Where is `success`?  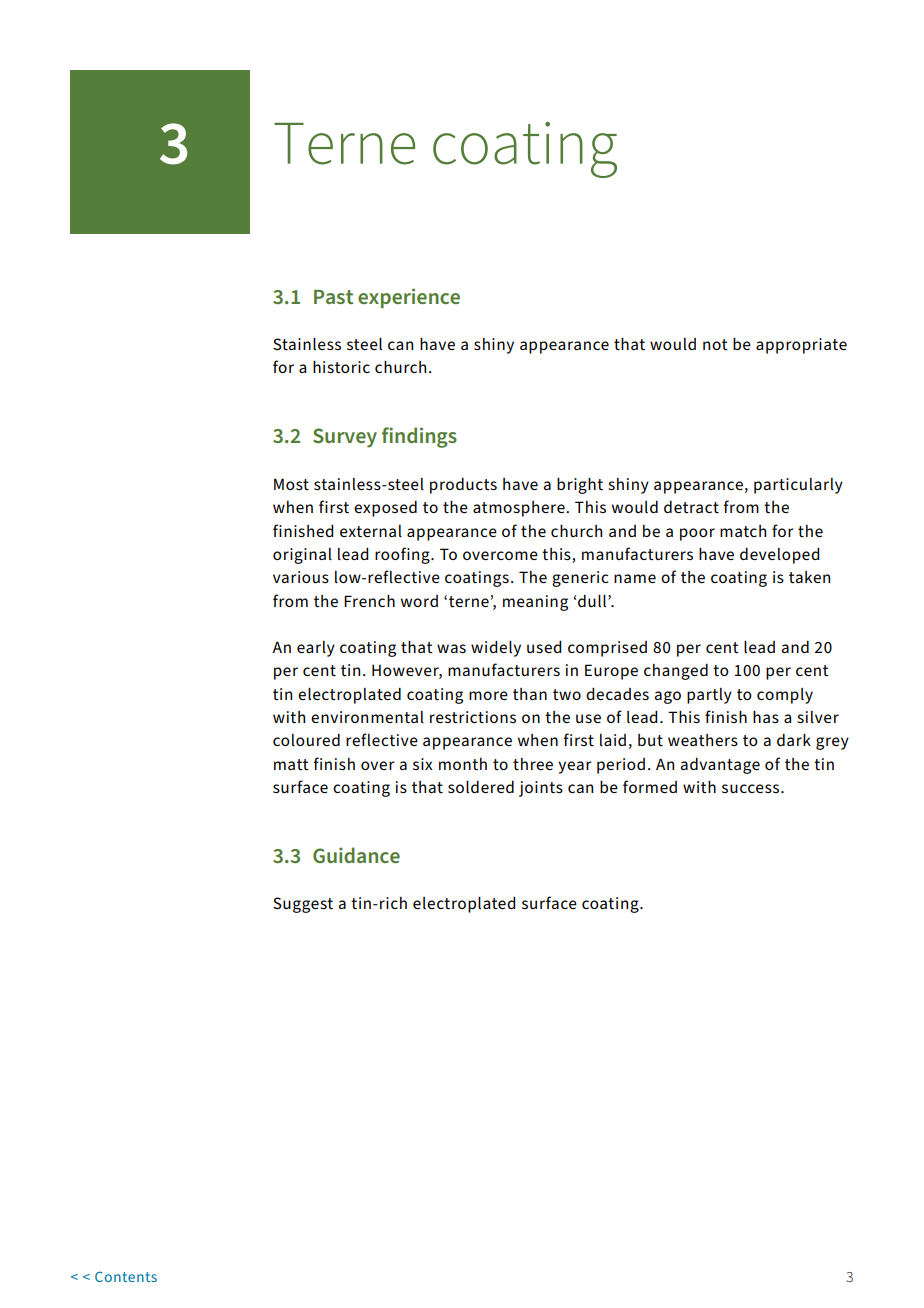 success is located at coordinates (752, 788).
